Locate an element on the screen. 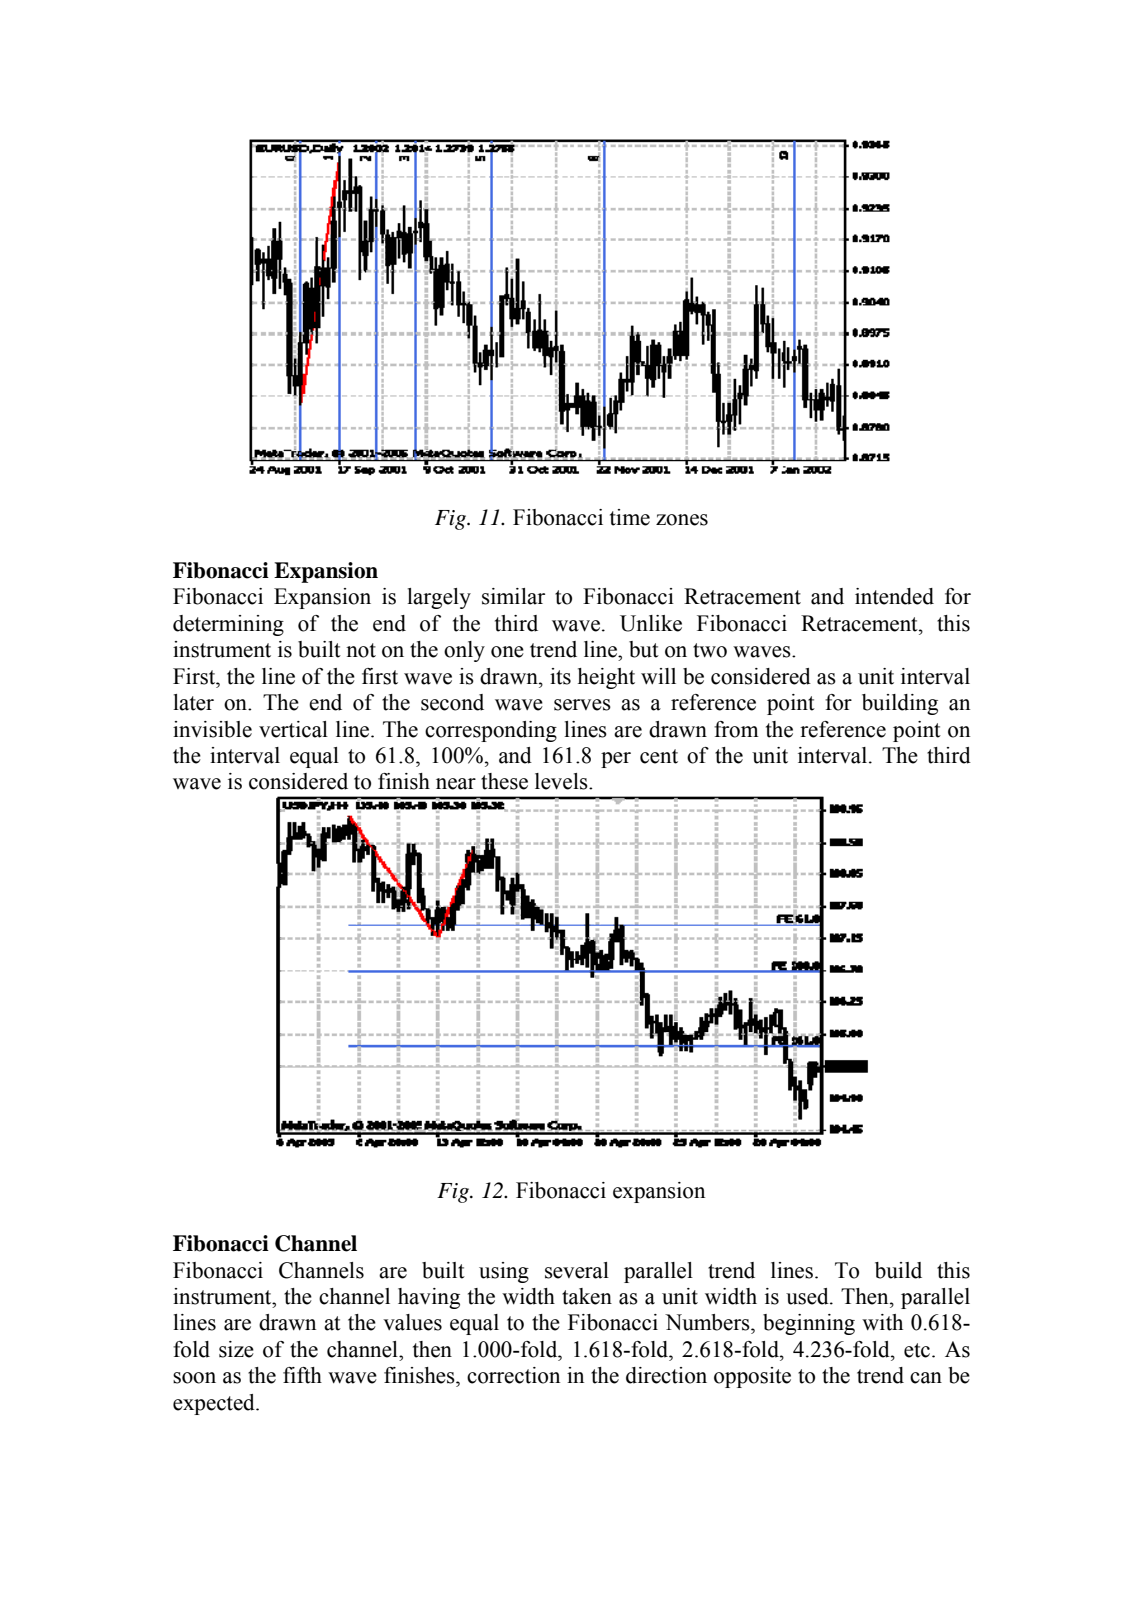 Image resolution: width=1143 pixels, height=1616 pixels. having is located at coordinates (429, 1298).
